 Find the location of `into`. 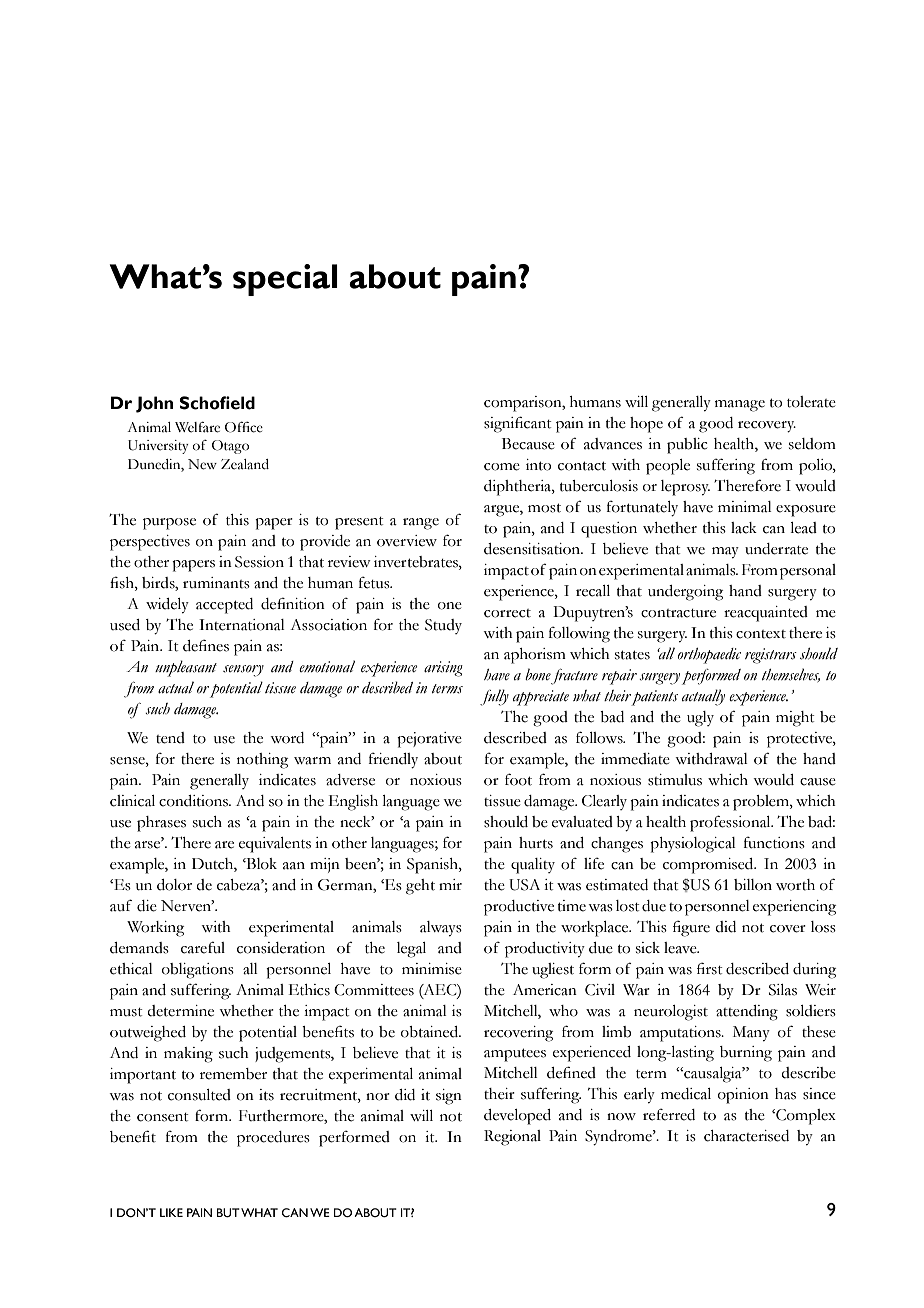

into is located at coordinates (538, 465).
